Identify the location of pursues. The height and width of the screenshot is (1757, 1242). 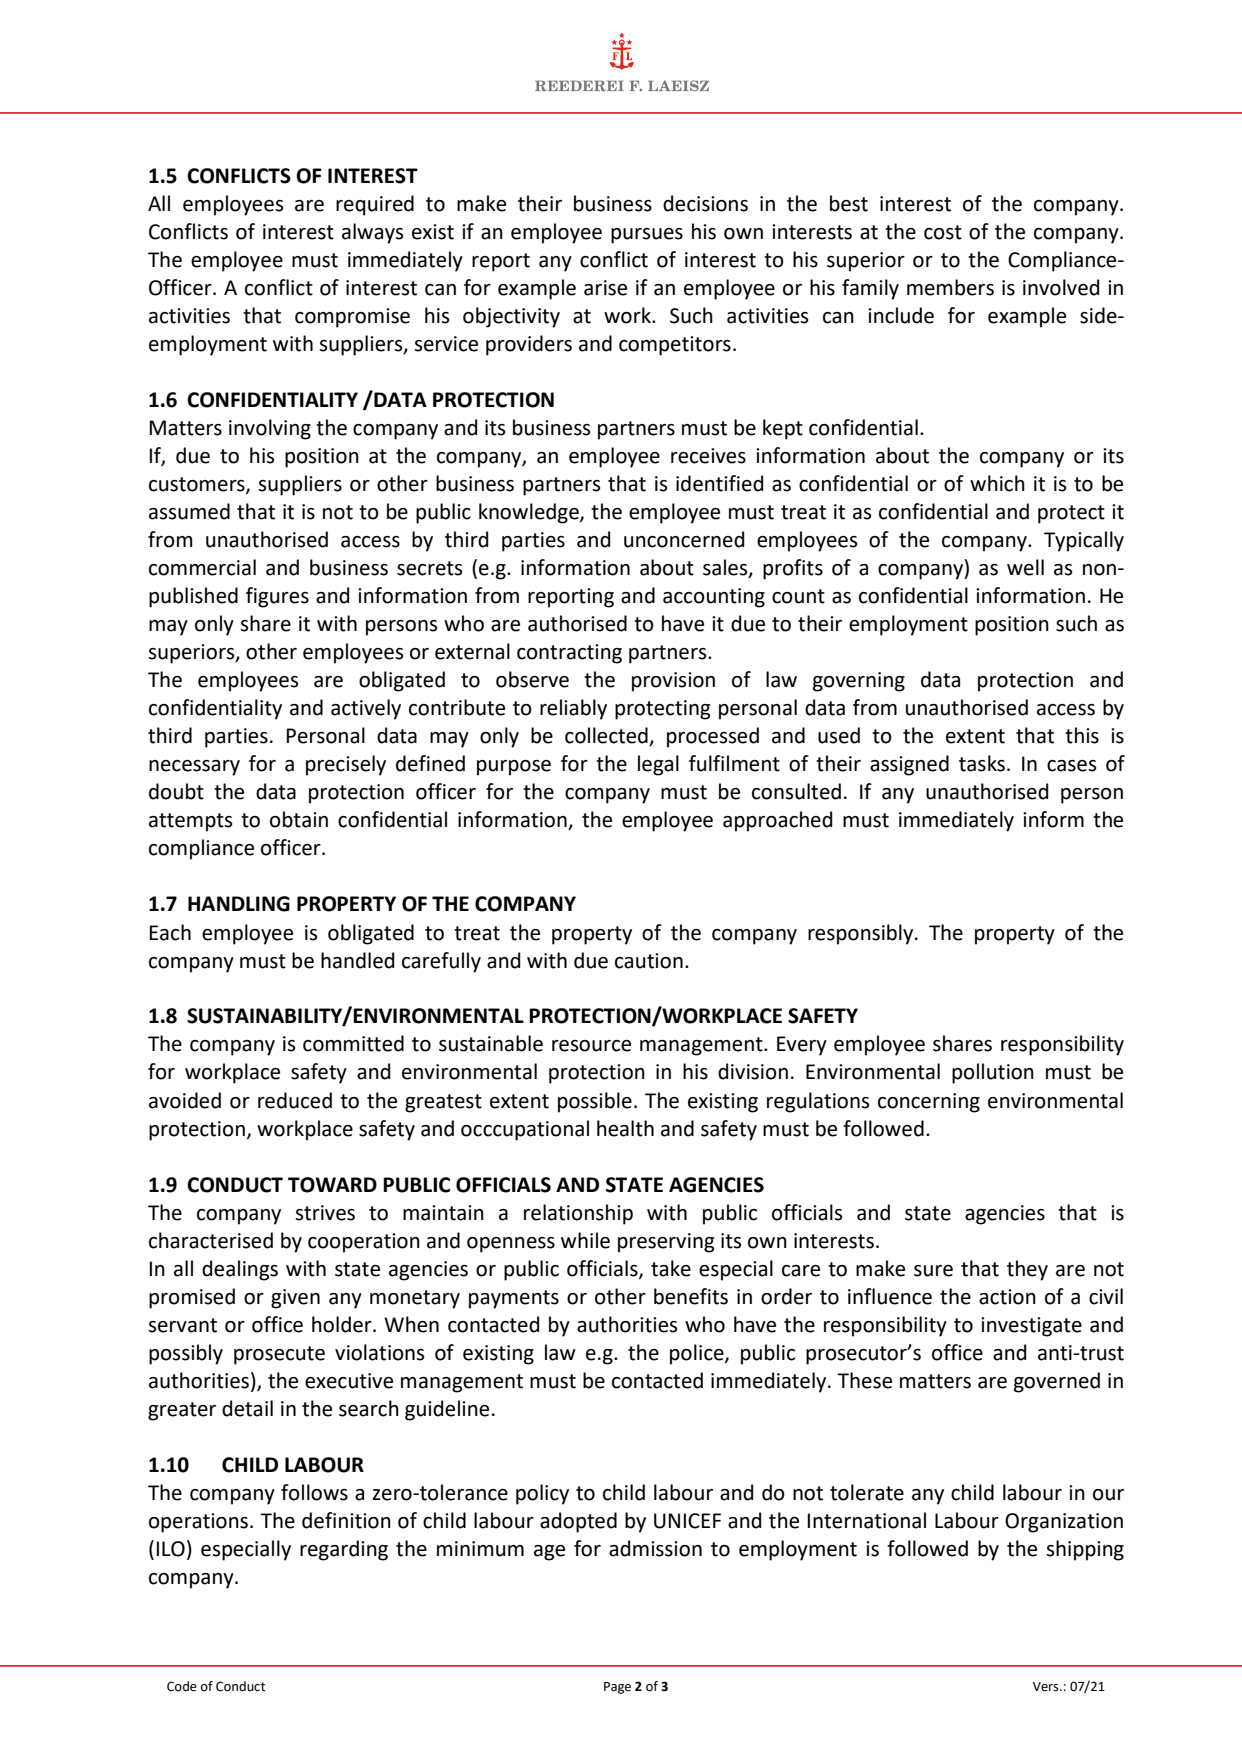
(647, 236).
